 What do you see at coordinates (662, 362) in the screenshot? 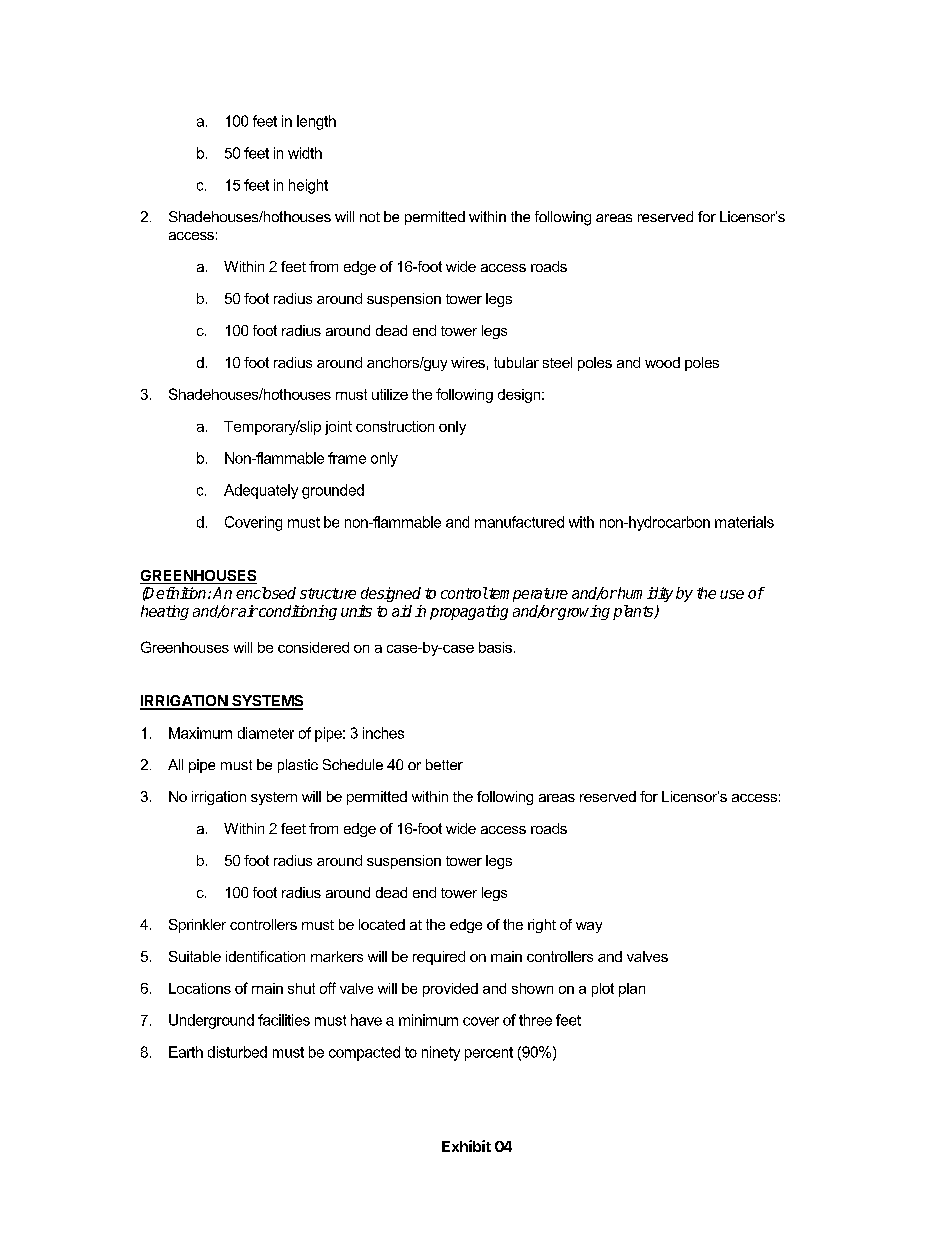
I see `wood` at bounding box center [662, 362].
